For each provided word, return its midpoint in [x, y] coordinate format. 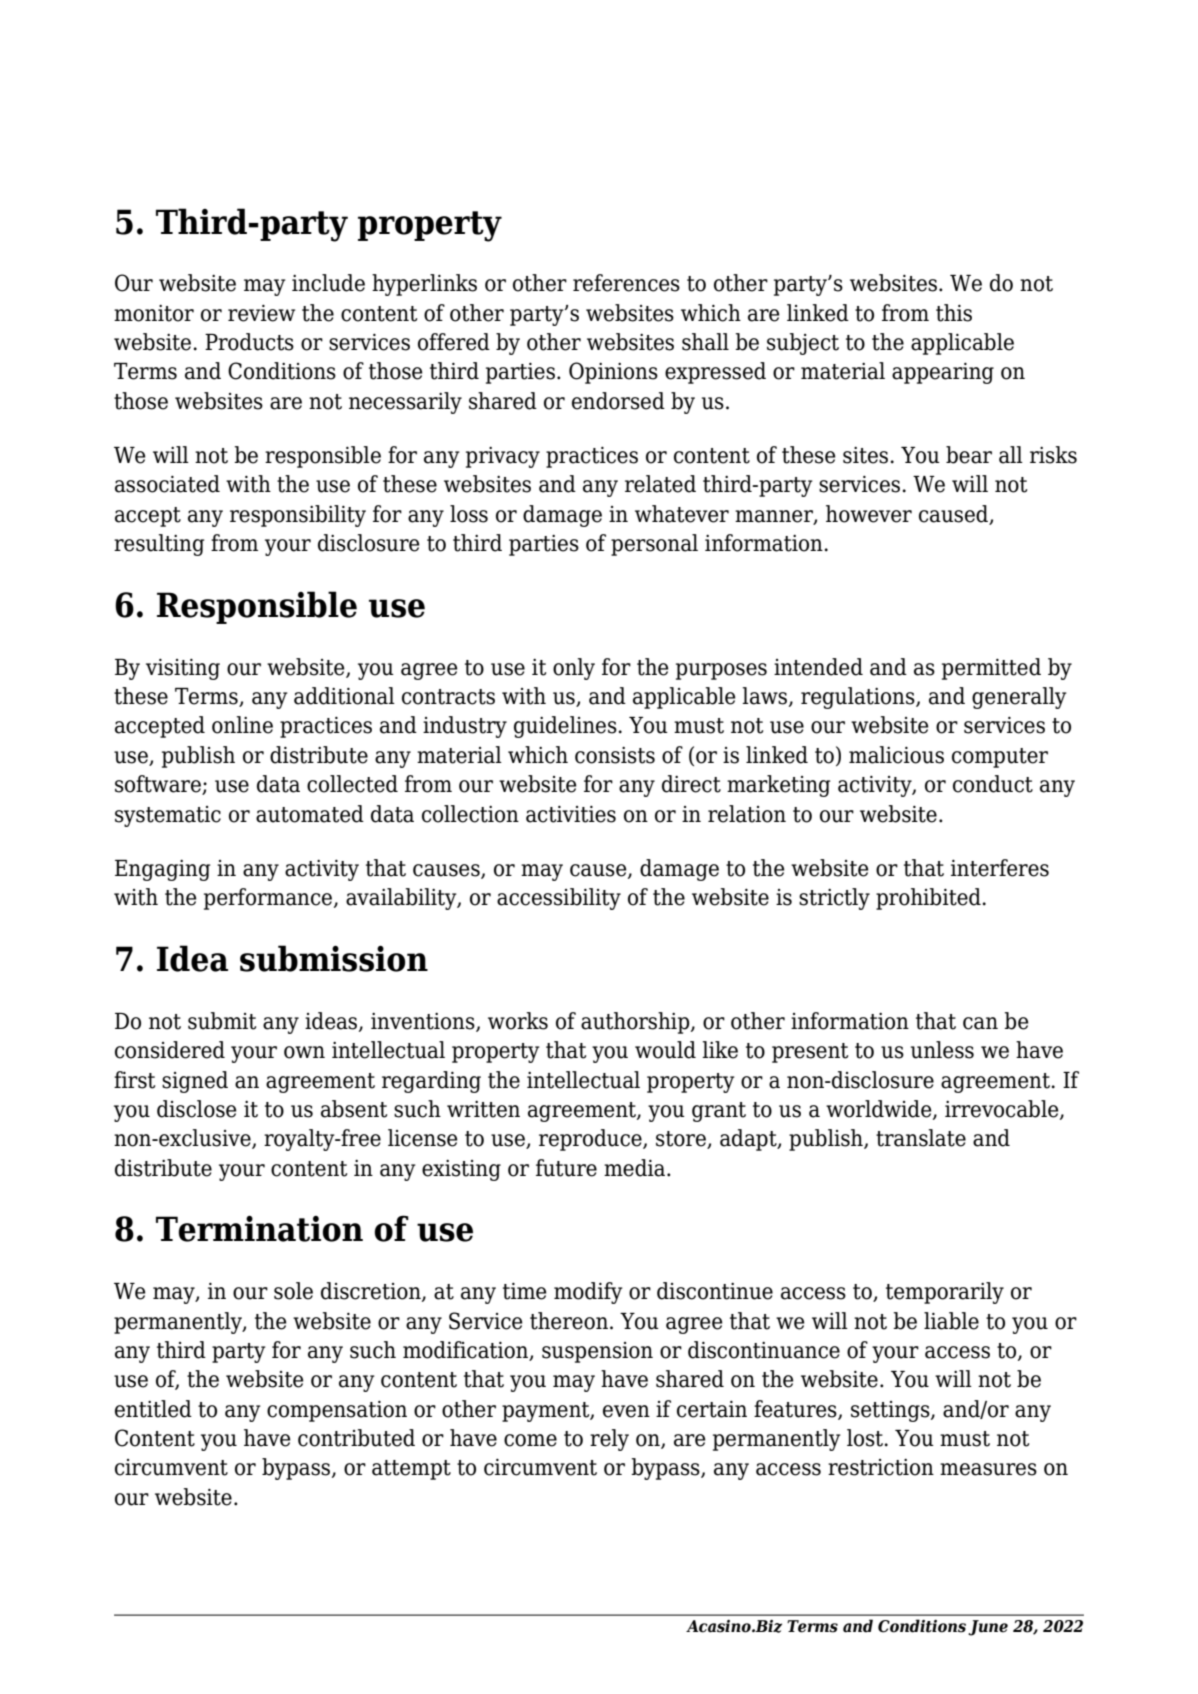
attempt [411, 1470]
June [988, 1628]
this [954, 313]
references [626, 283]
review [261, 313]
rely [609, 1440]
